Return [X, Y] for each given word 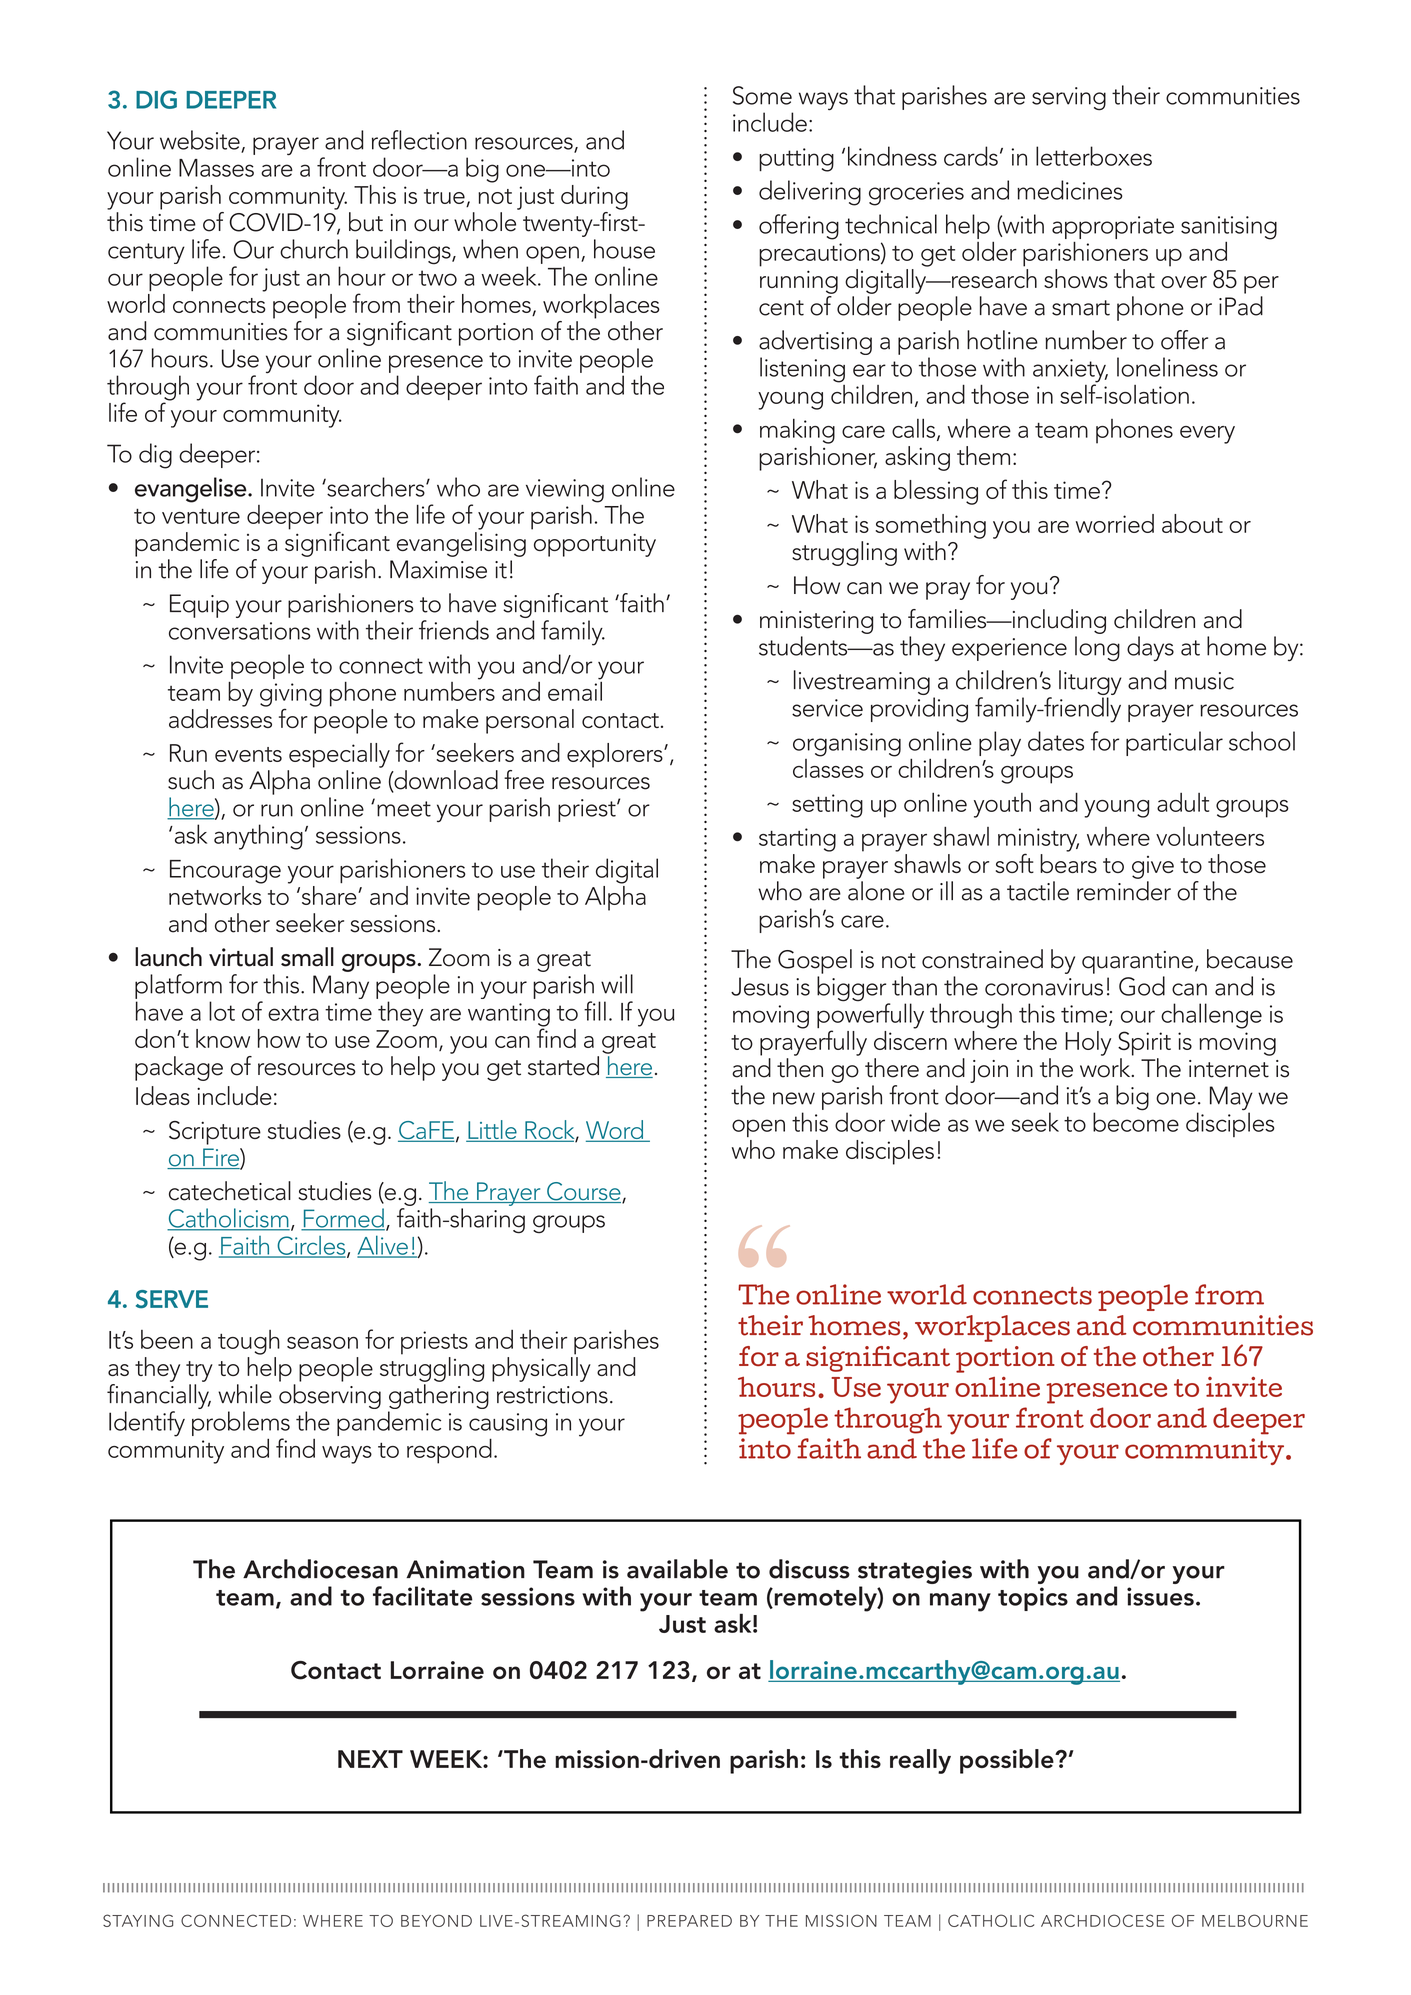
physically [541, 1369]
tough [249, 1342]
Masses [216, 168]
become [1136, 1121]
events [248, 754]
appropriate [1113, 229]
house [624, 249]
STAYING [138, 1920]
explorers [616, 755]
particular [1174, 743]
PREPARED [689, 1921]
